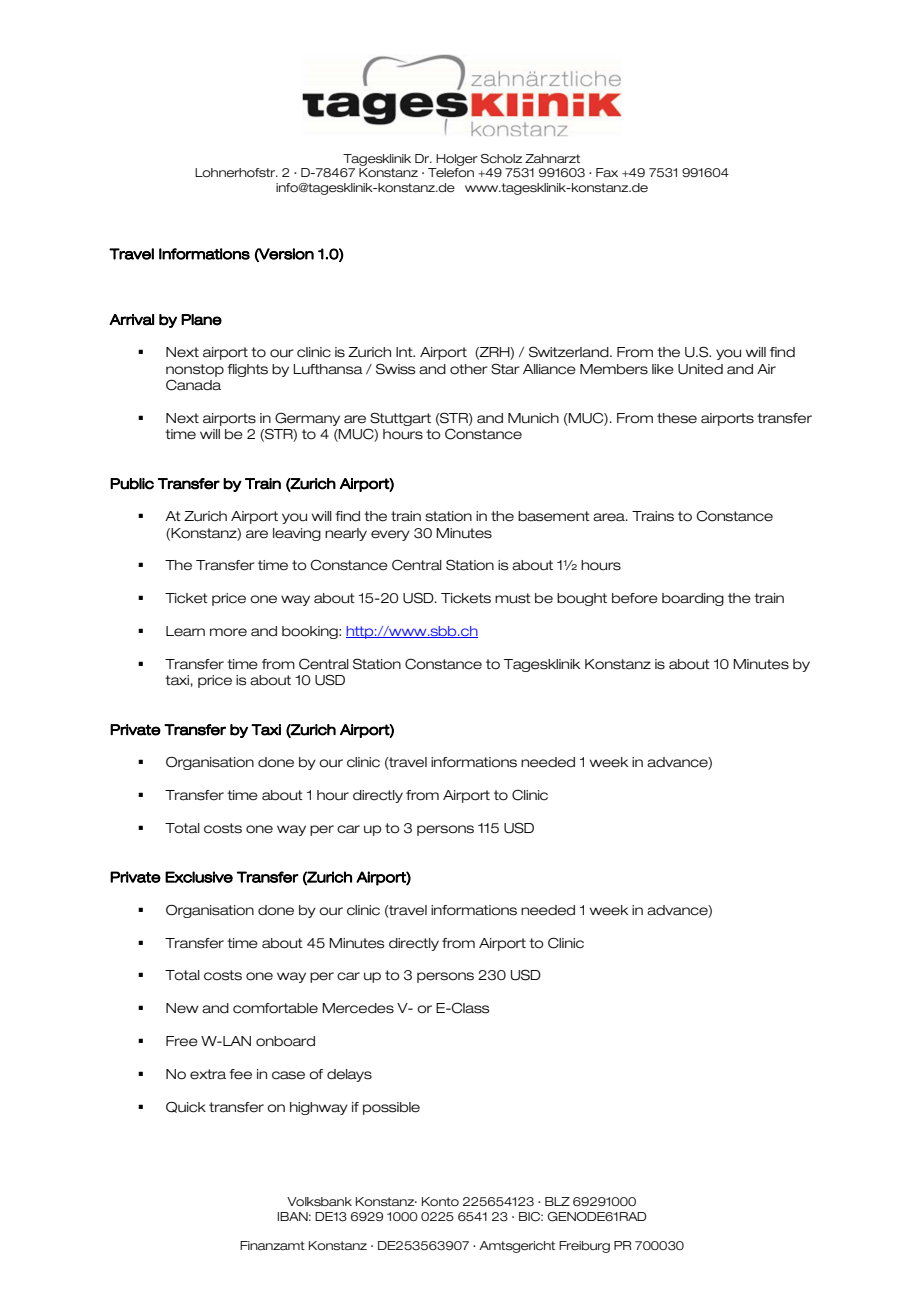 This screenshot has width=924, height=1308. I want to click on Public, so click(132, 484).
